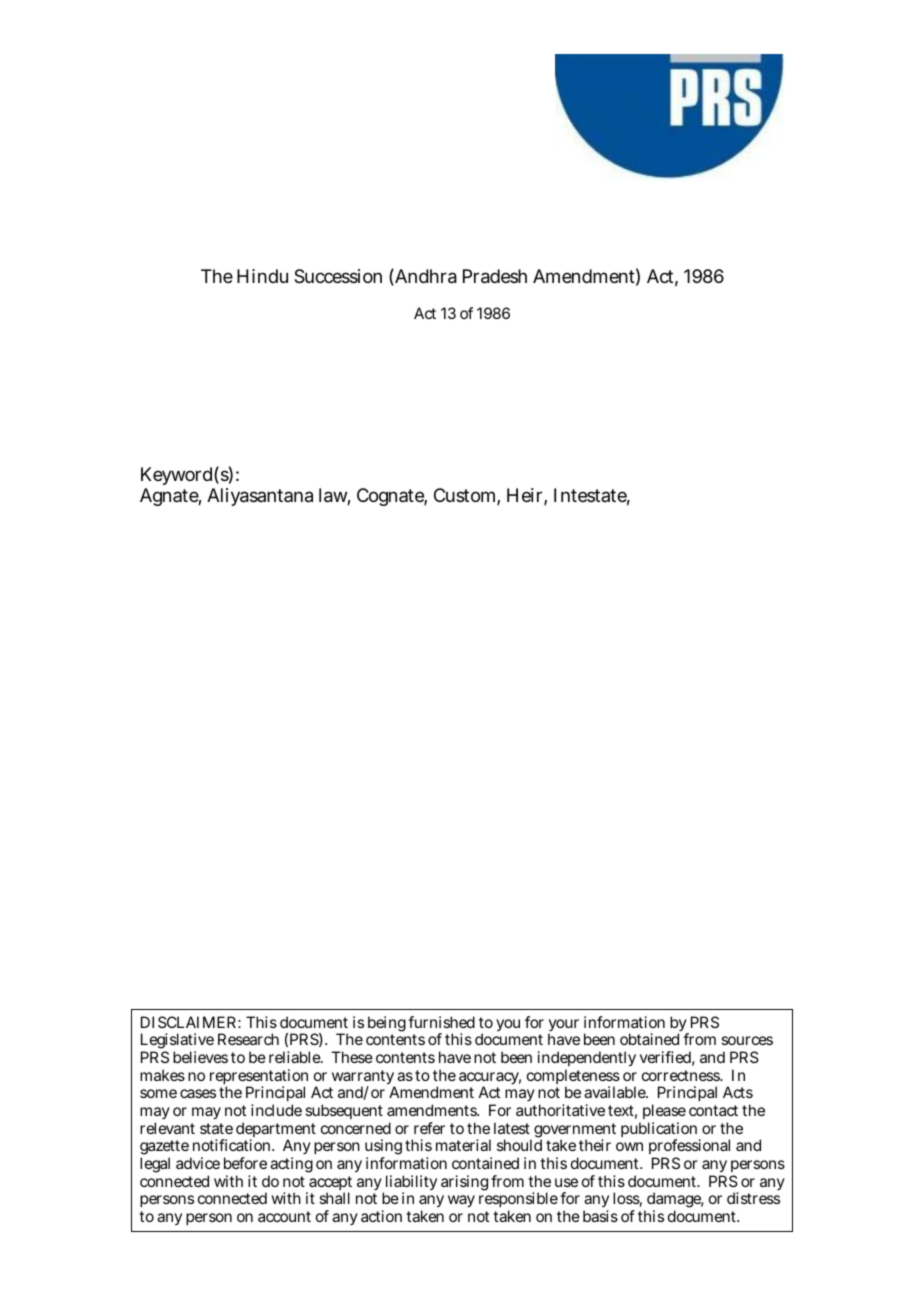 This document has height=1308, width=924. What do you see at coordinates (464, 1183) in the document?
I see `arising` at bounding box center [464, 1183].
